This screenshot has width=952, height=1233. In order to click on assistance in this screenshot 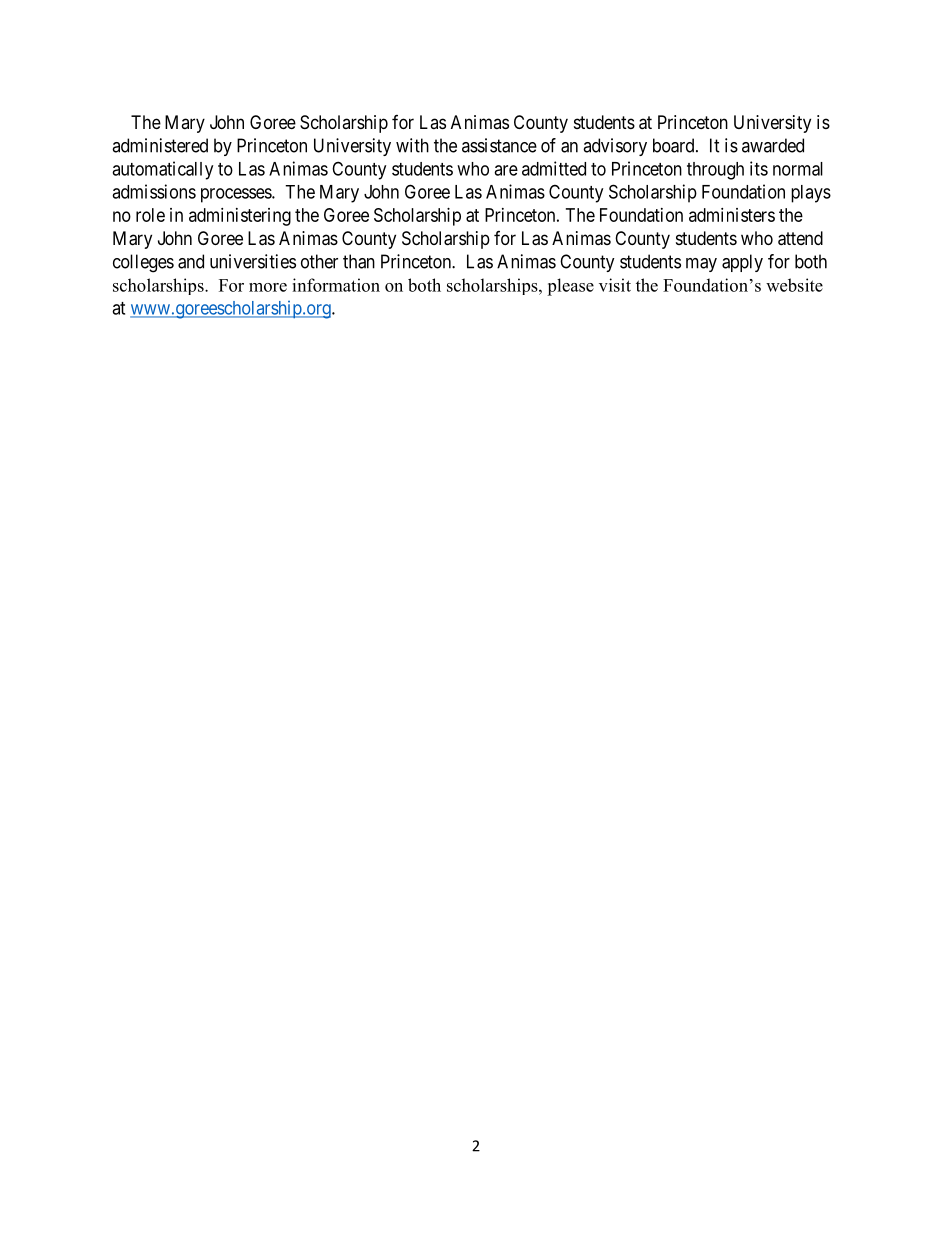, I will do `click(499, 145)`.
